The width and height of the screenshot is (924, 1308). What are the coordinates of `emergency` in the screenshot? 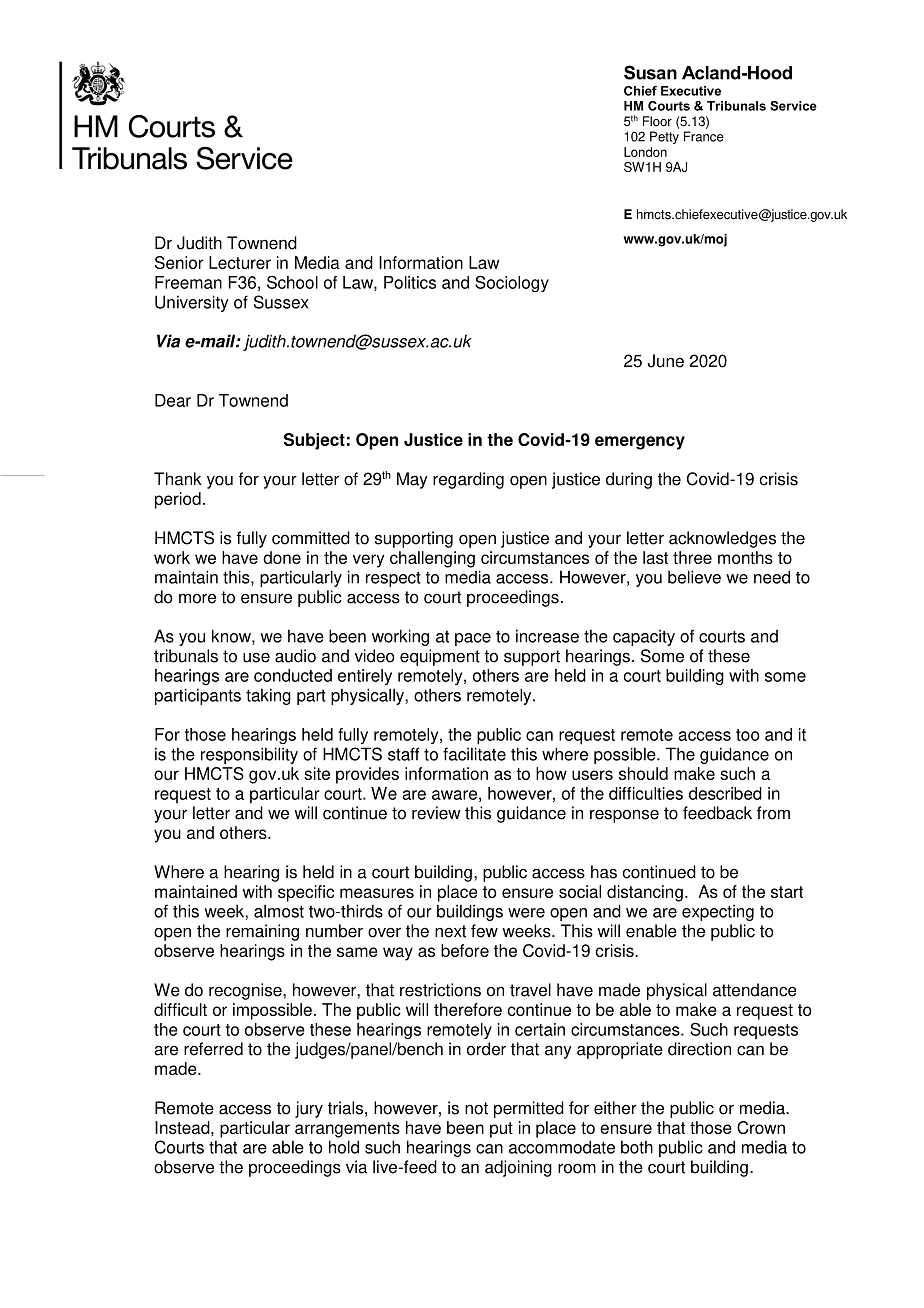 It's located at (640, 443).
